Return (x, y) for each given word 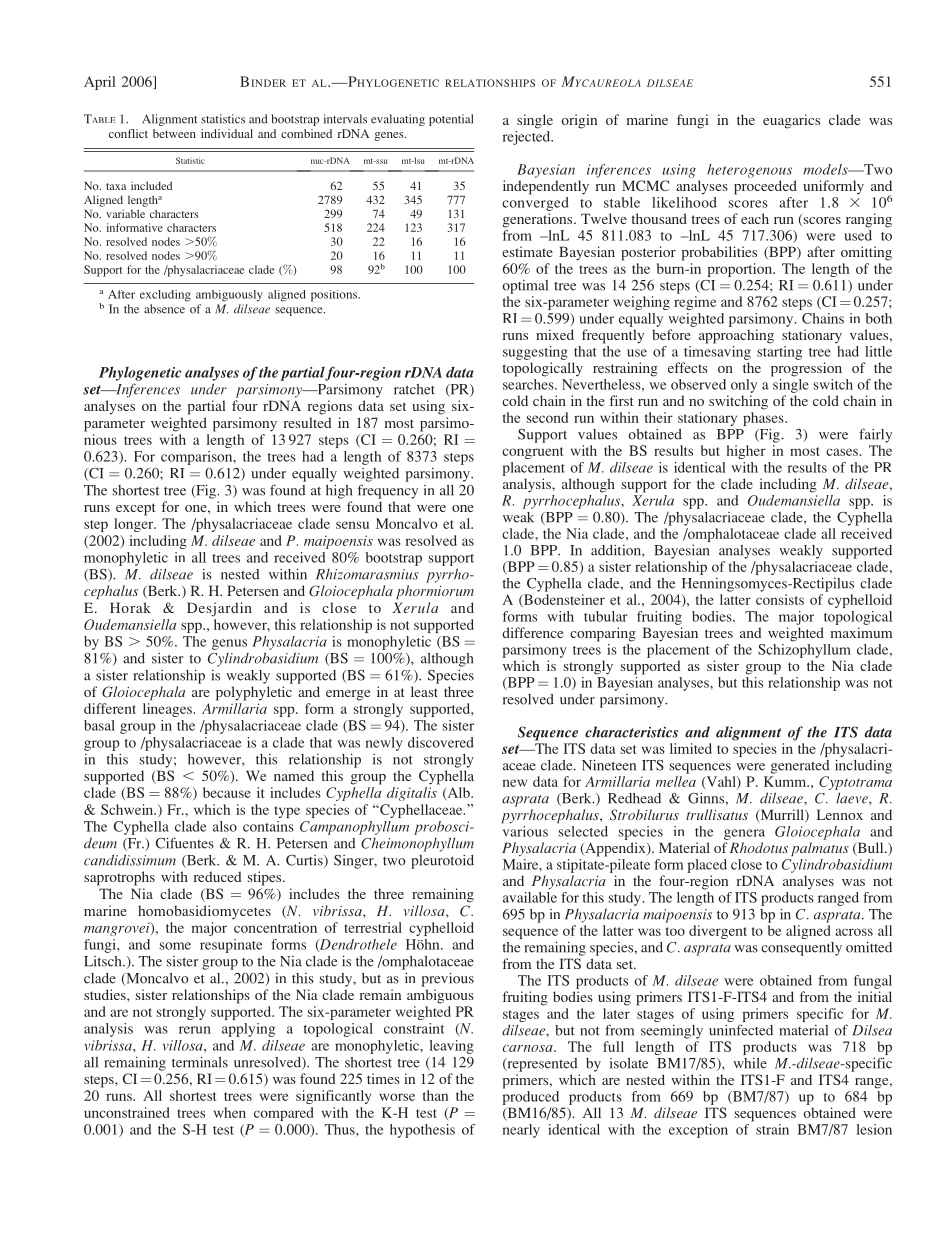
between (174, 133)
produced (530, 1096)
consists (780, 599)
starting (779, 351)
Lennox (840, 814)
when (230, 1112)
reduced (217, 876)
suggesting (535, 353)
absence (164, 309)
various (525, 831)
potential (451, 120)
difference (532, 632)
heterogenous (749, 171)
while (750, 1063)
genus (229, 644)
